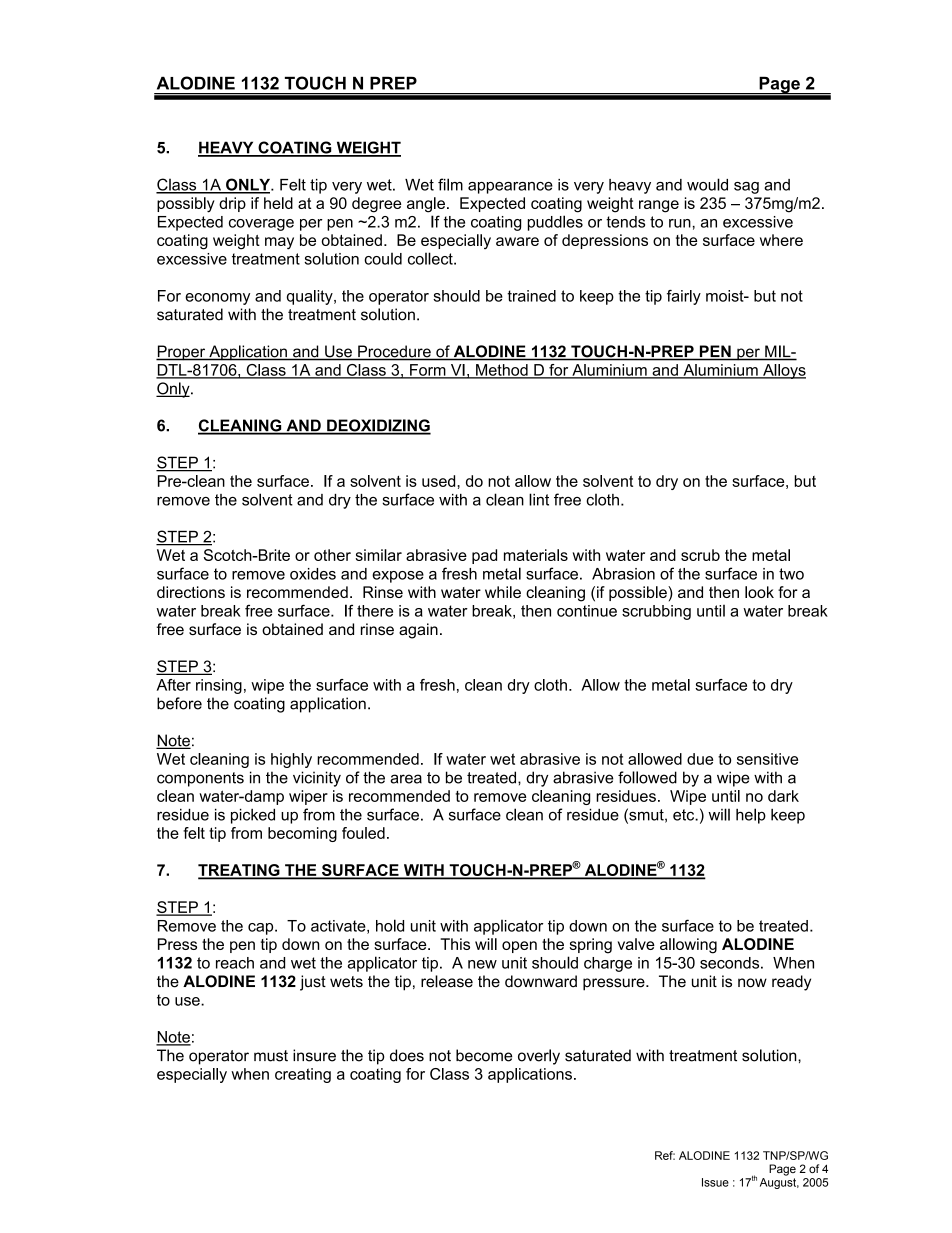 The width and height of the page is (952, 1233). Describe the element at coordinates (636, 944) in the page. I see `valve` at that location.
